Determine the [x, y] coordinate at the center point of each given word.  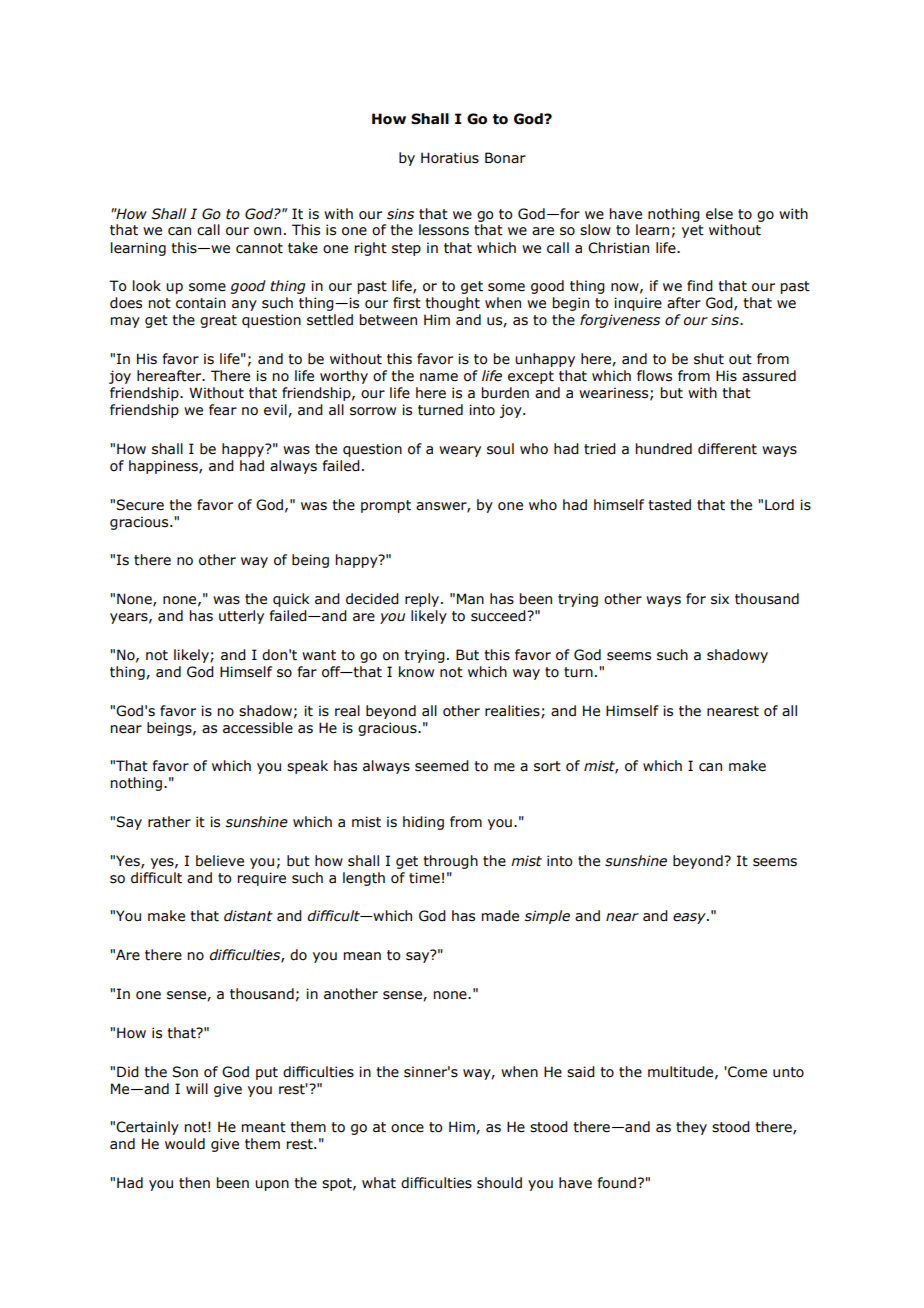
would [185, 1144]
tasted [669, 505]
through [450, 862]
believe [220, 861]
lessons [444, 230]
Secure [140, 505]
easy [690, 918]
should [499, 1183]
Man [470, 599]
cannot [259, 248]
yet [693, 231]
